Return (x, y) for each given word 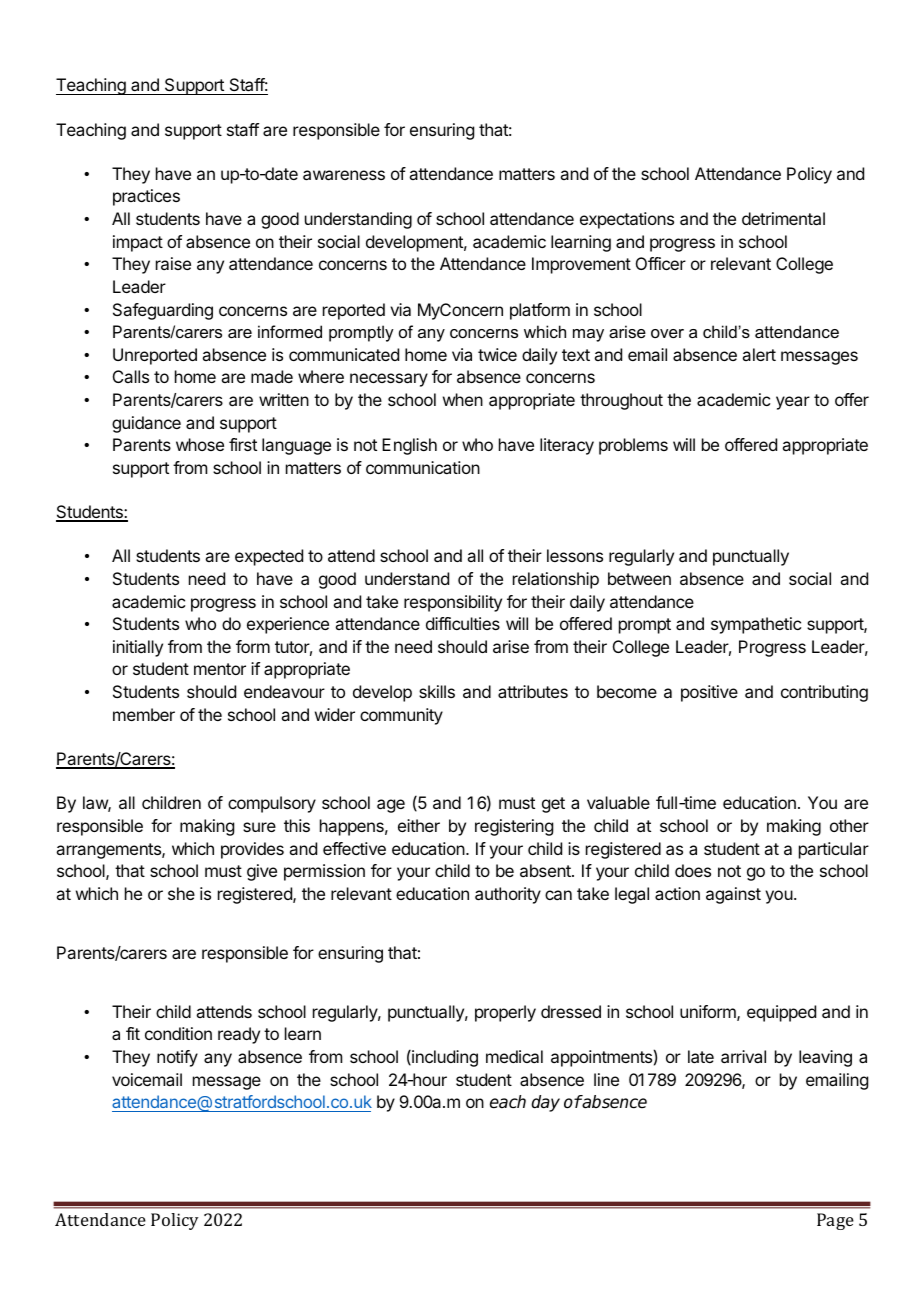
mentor (220, 669)
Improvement (581, 265)
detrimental (783, 218)
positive (709, 693)
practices (146, 197)
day (545, 1103)
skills (437, 691)
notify (177, 1058)
